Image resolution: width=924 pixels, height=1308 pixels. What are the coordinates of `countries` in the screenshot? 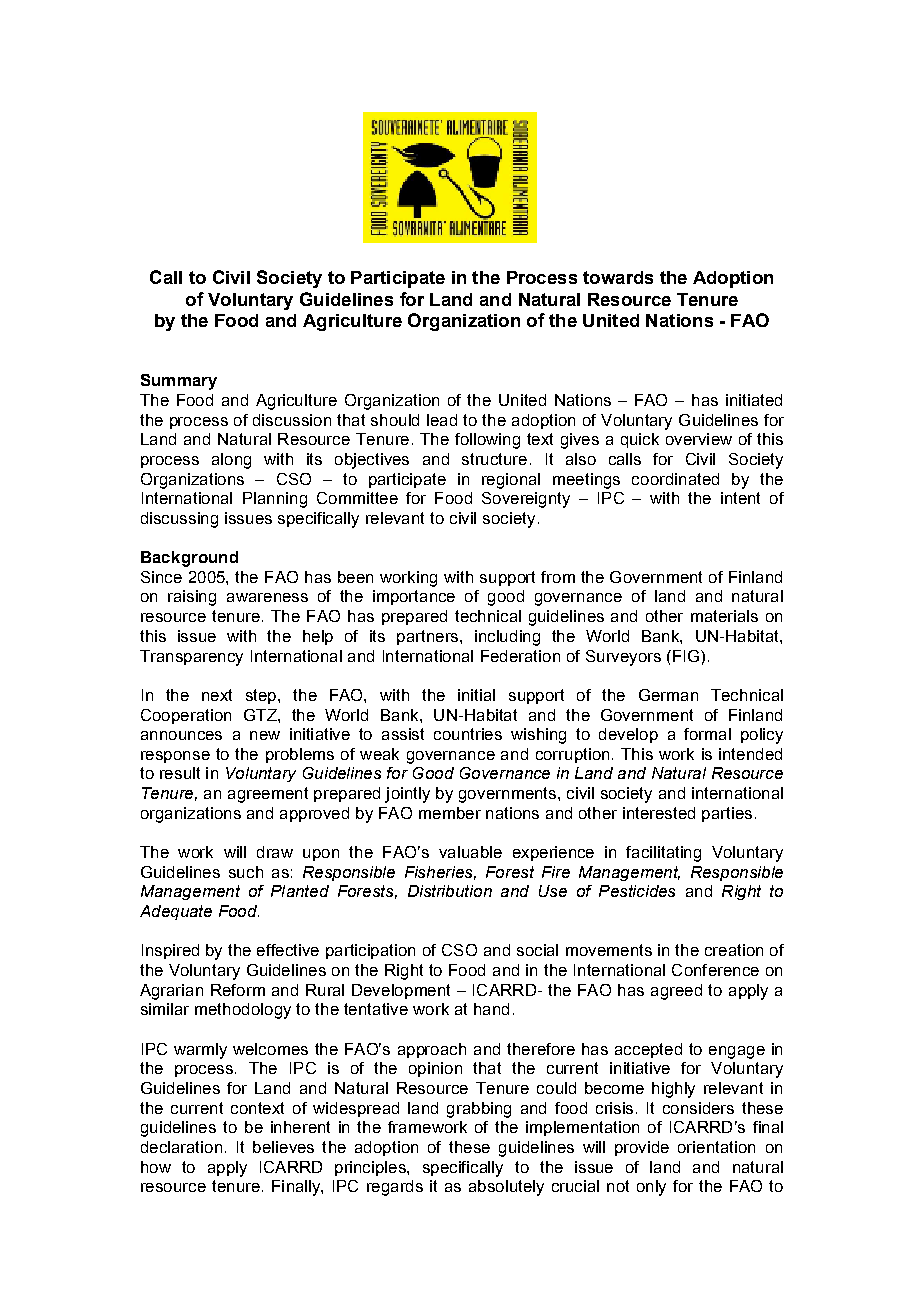 It's located at (468, 734).
